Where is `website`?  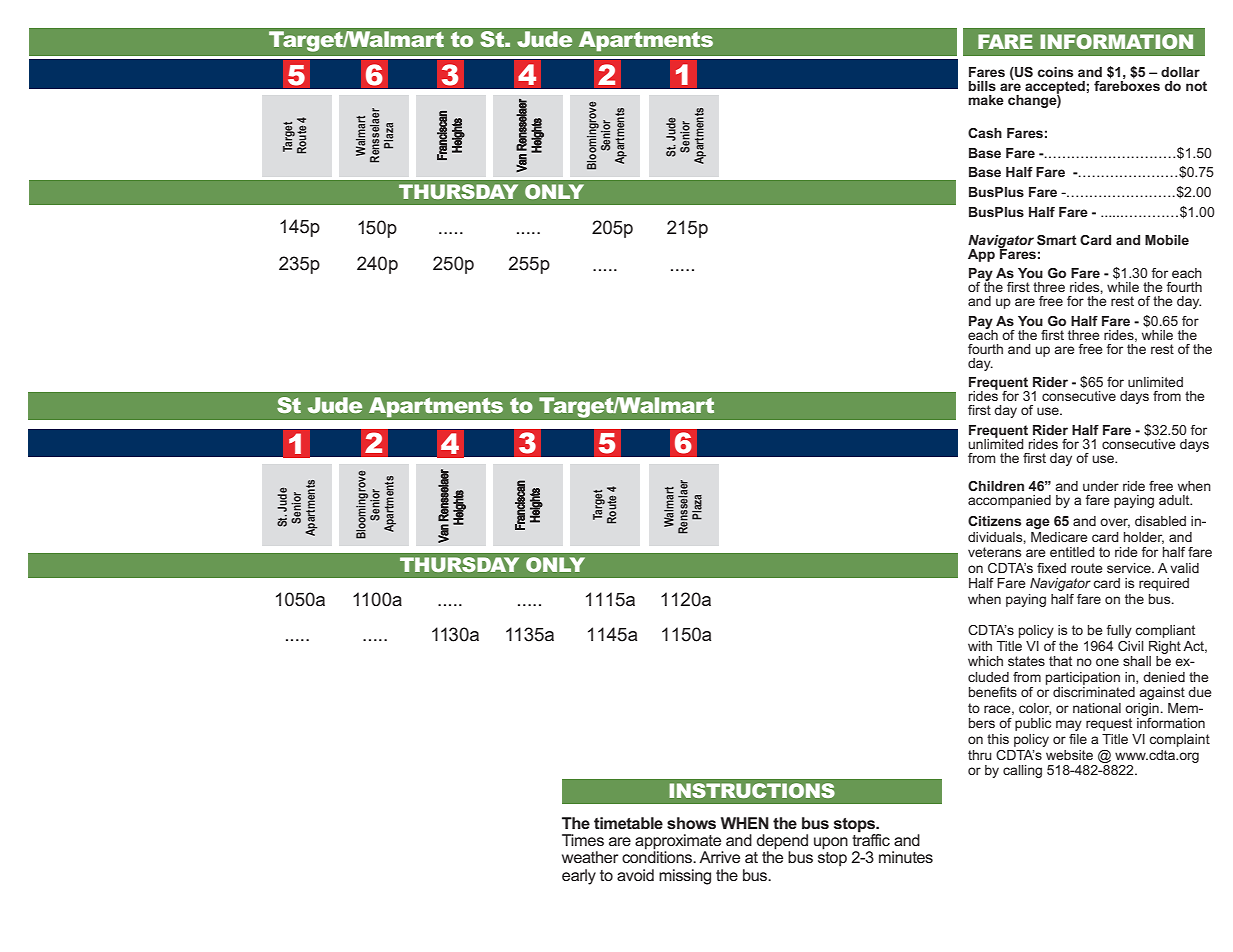 website is located at coordinates (1069, 755).
